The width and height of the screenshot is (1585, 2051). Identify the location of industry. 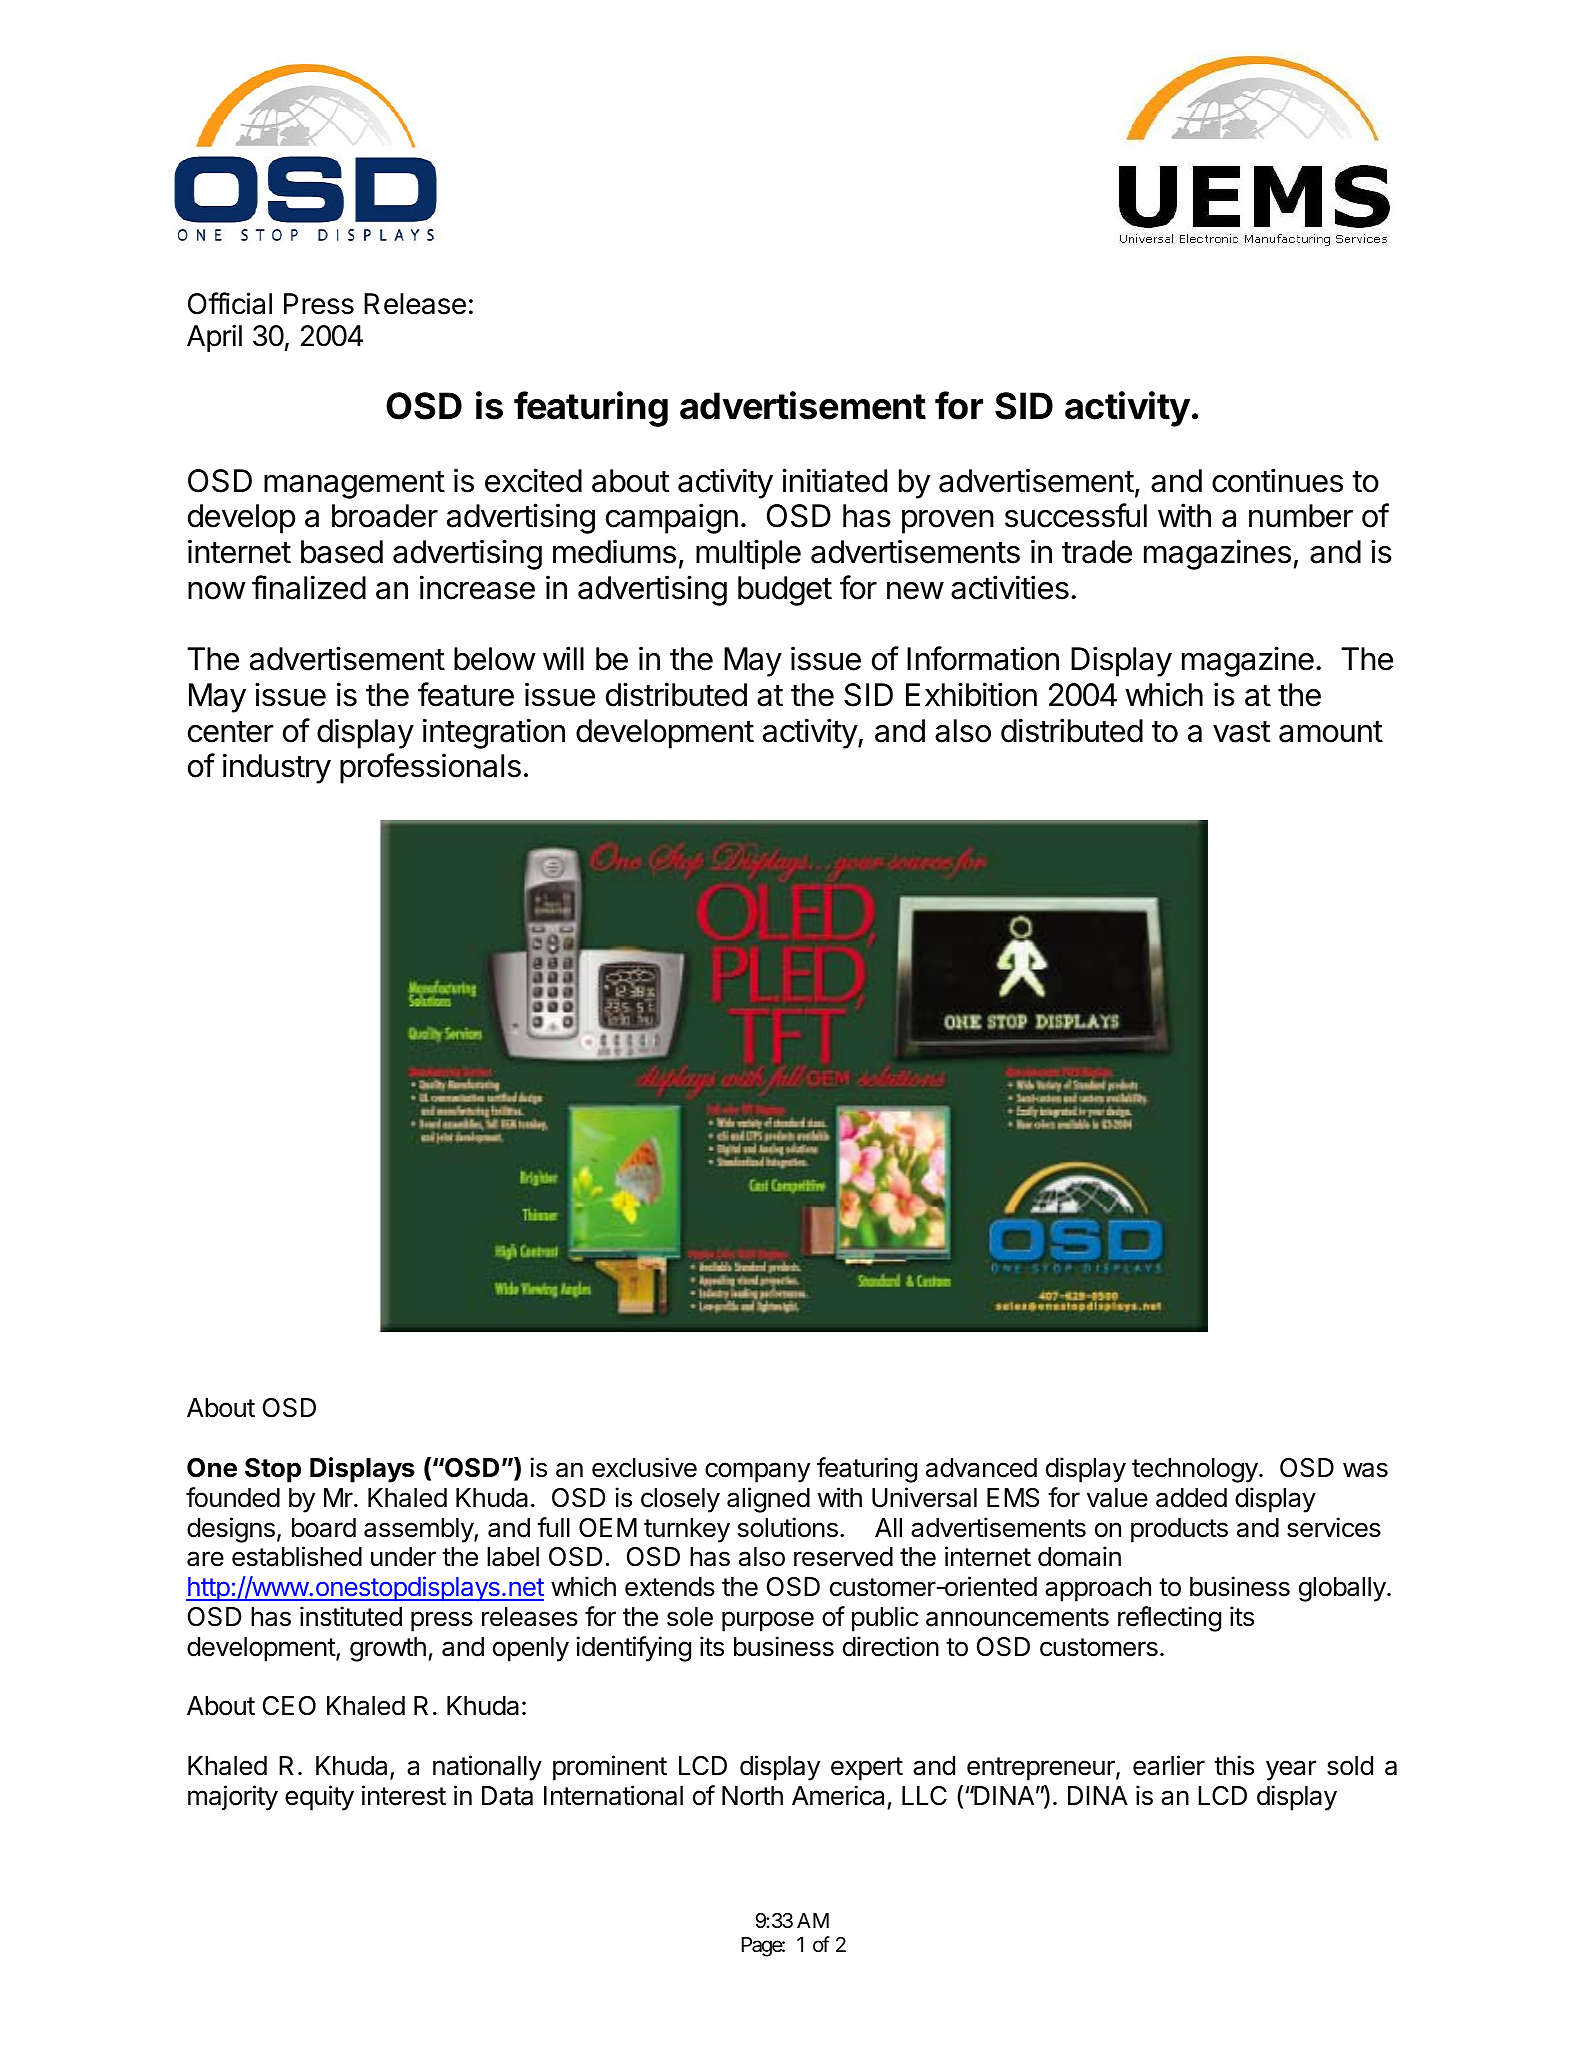
(277, 768).
